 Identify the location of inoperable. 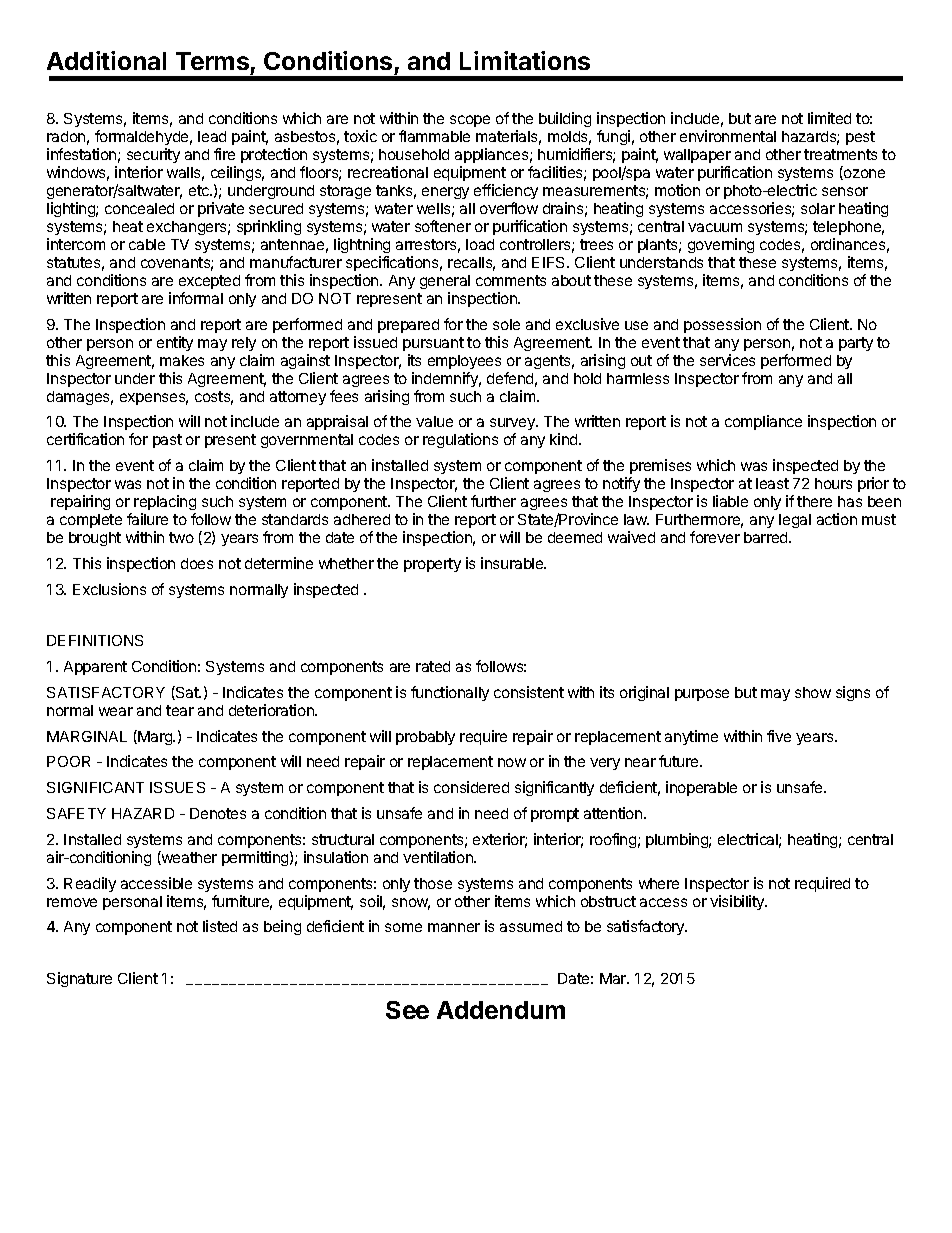
(701, 788).
